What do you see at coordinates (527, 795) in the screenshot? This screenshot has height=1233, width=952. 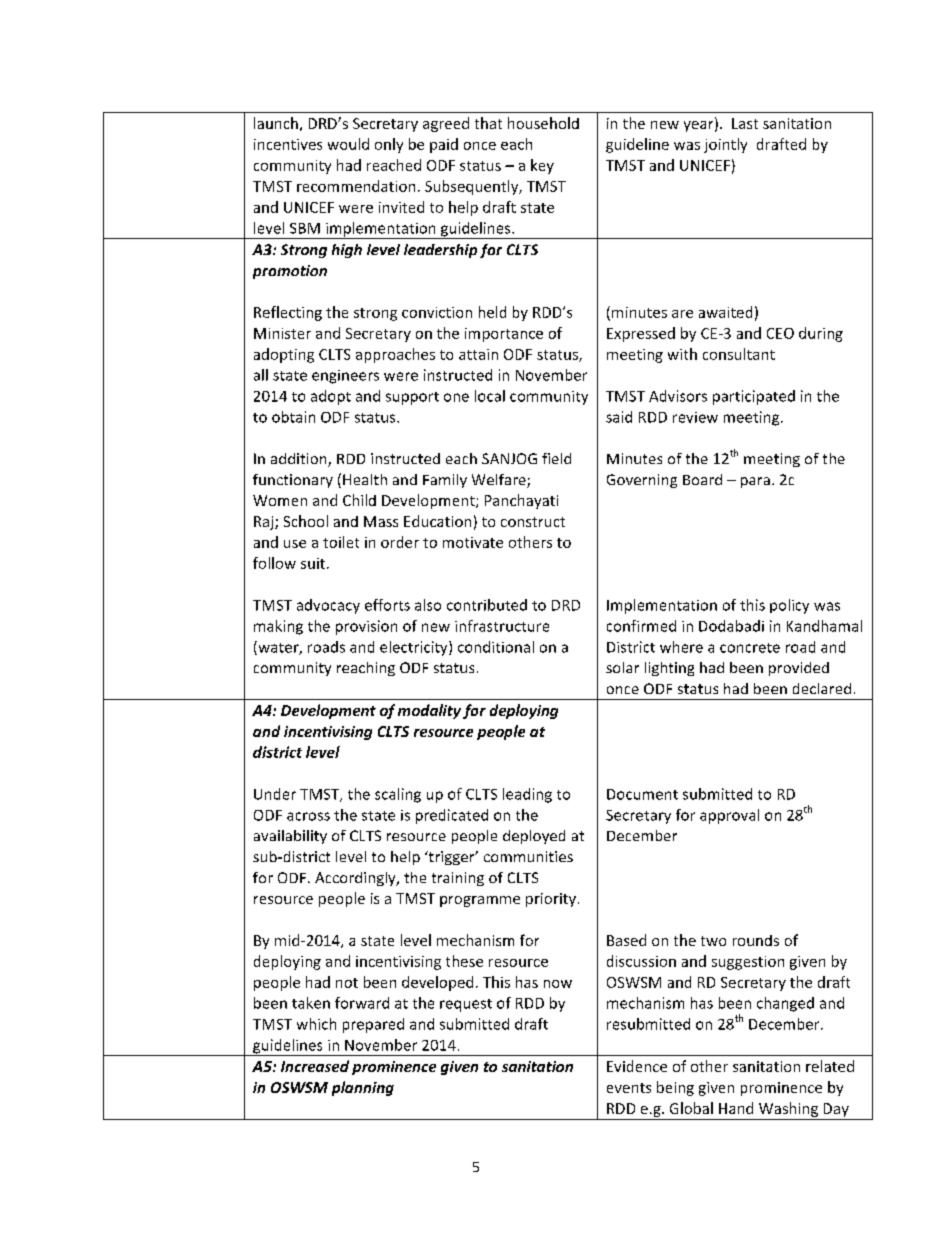 I see `leading` at bounding box center [527, 795].
